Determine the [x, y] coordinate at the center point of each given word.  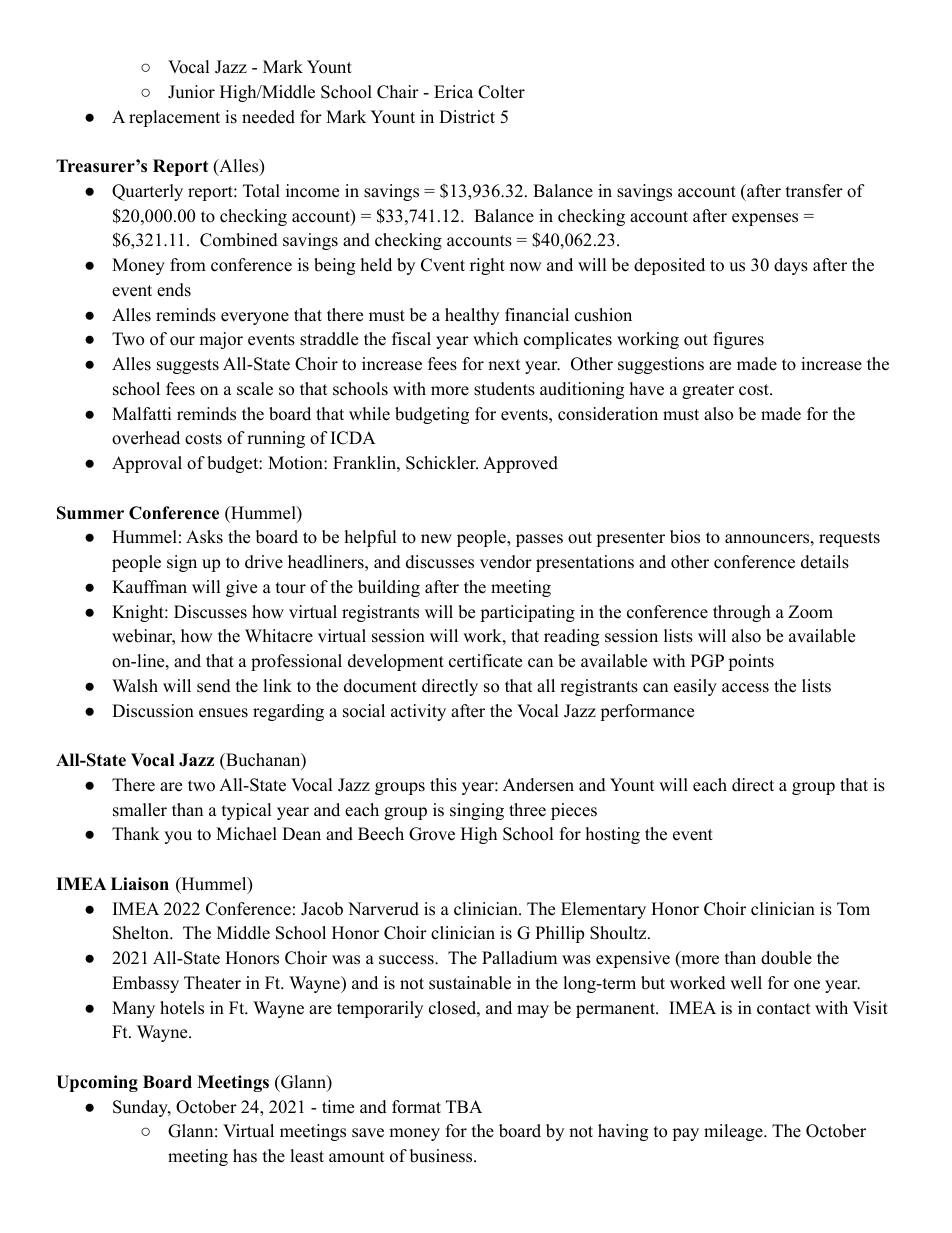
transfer [814, 191]
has [245, 1156]
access [745, 688]
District [467, 117]
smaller [140, 810]
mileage [734, 1132]
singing [477, 811]
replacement [174, 118]
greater [708, 391]
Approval [147, 464]
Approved [520, 464]
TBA [464, 1106]
